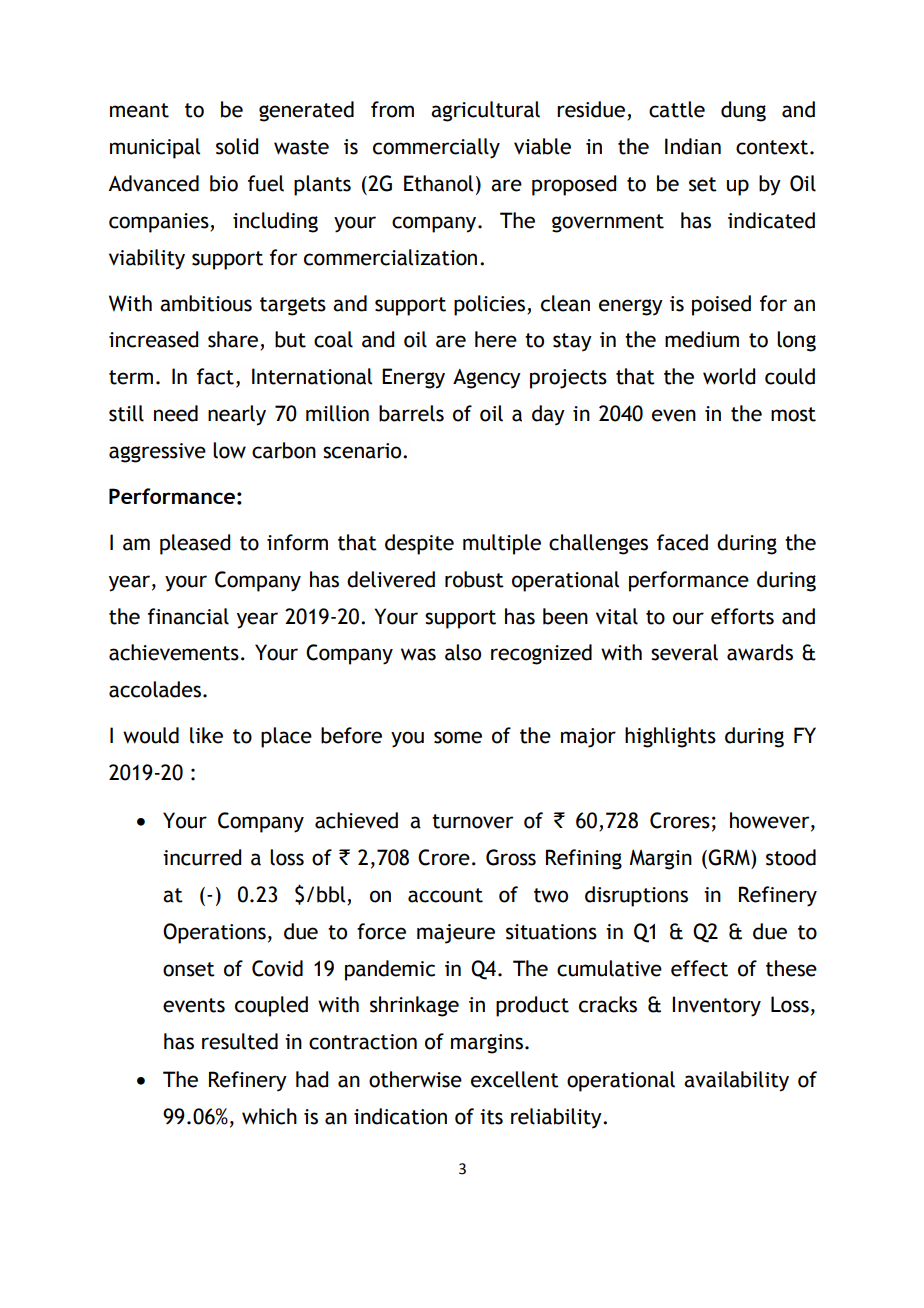  Describe the element at coordinates (693, 146) in the screenshot. I see `Indian` at that location.
